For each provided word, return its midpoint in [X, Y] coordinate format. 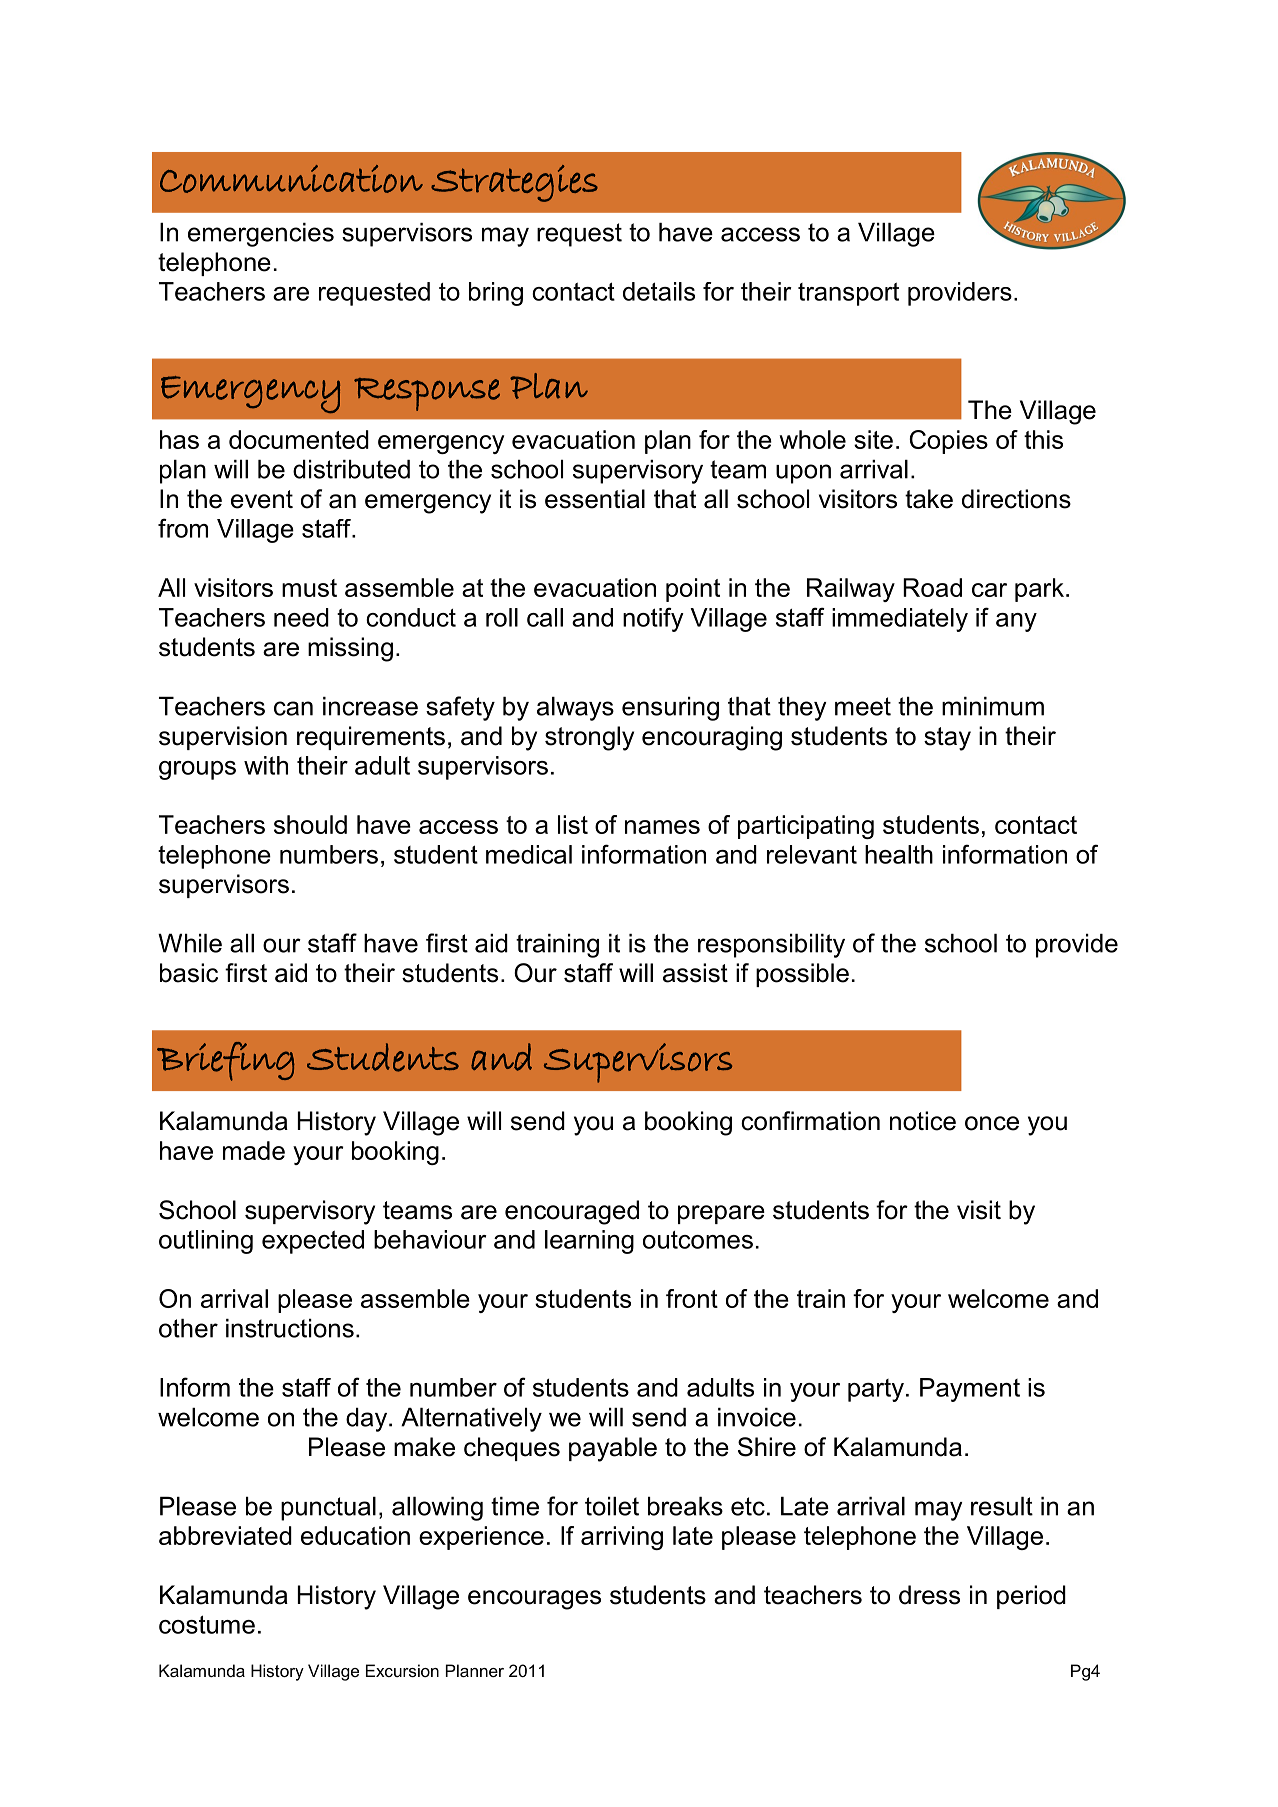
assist [695, 973]
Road [932, 587]
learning [589, 1242]
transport [848, 294]
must [309, 588]
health [899, 854]
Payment [970, 1390]
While [190, 943]
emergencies [261, 235]
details [659, 291]
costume [207, 1624]
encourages [534, 1600]
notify [653, 619]
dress [929, 1595]
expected [313, 1242]
